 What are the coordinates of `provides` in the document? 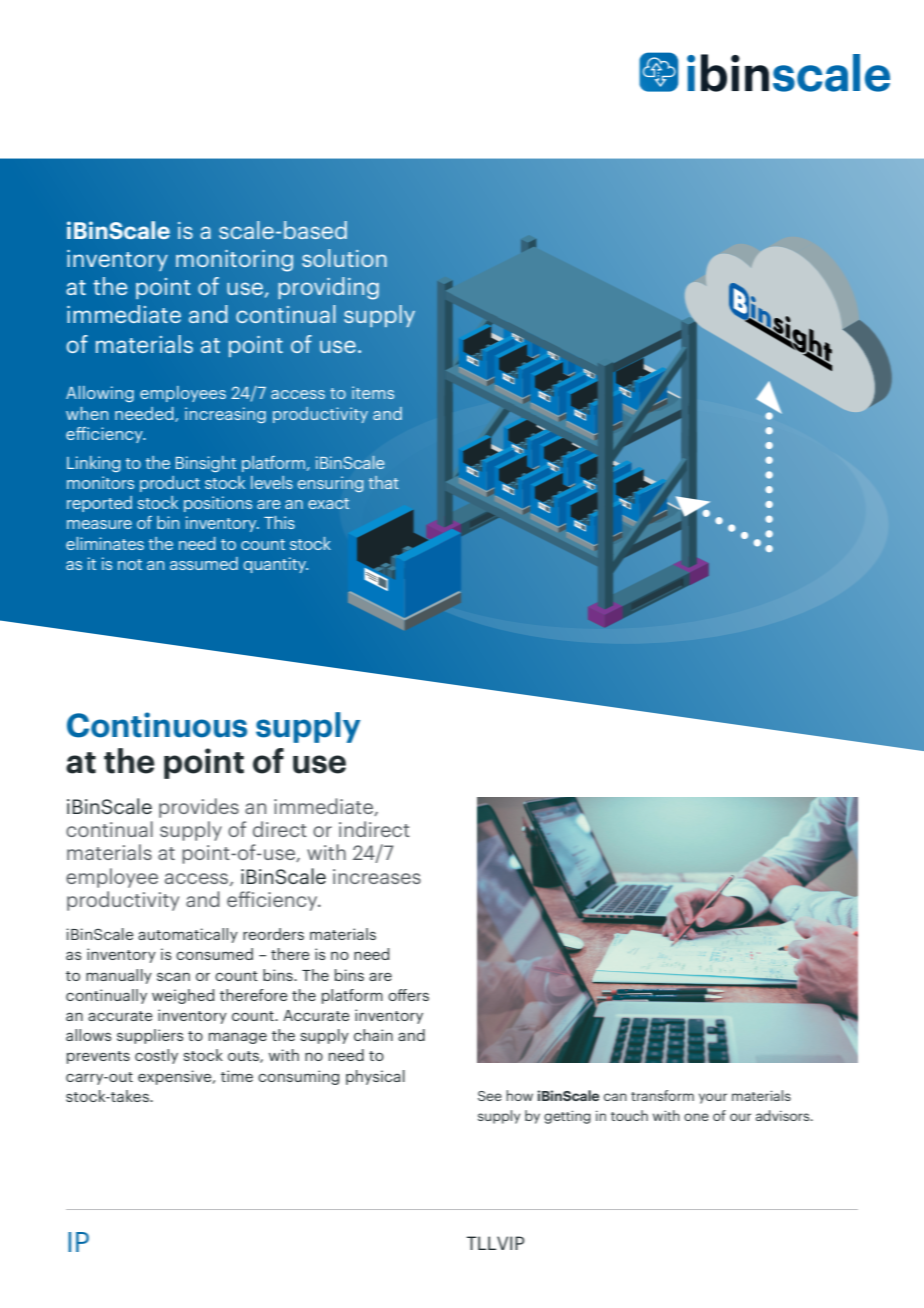 It's located at (199, 808).
